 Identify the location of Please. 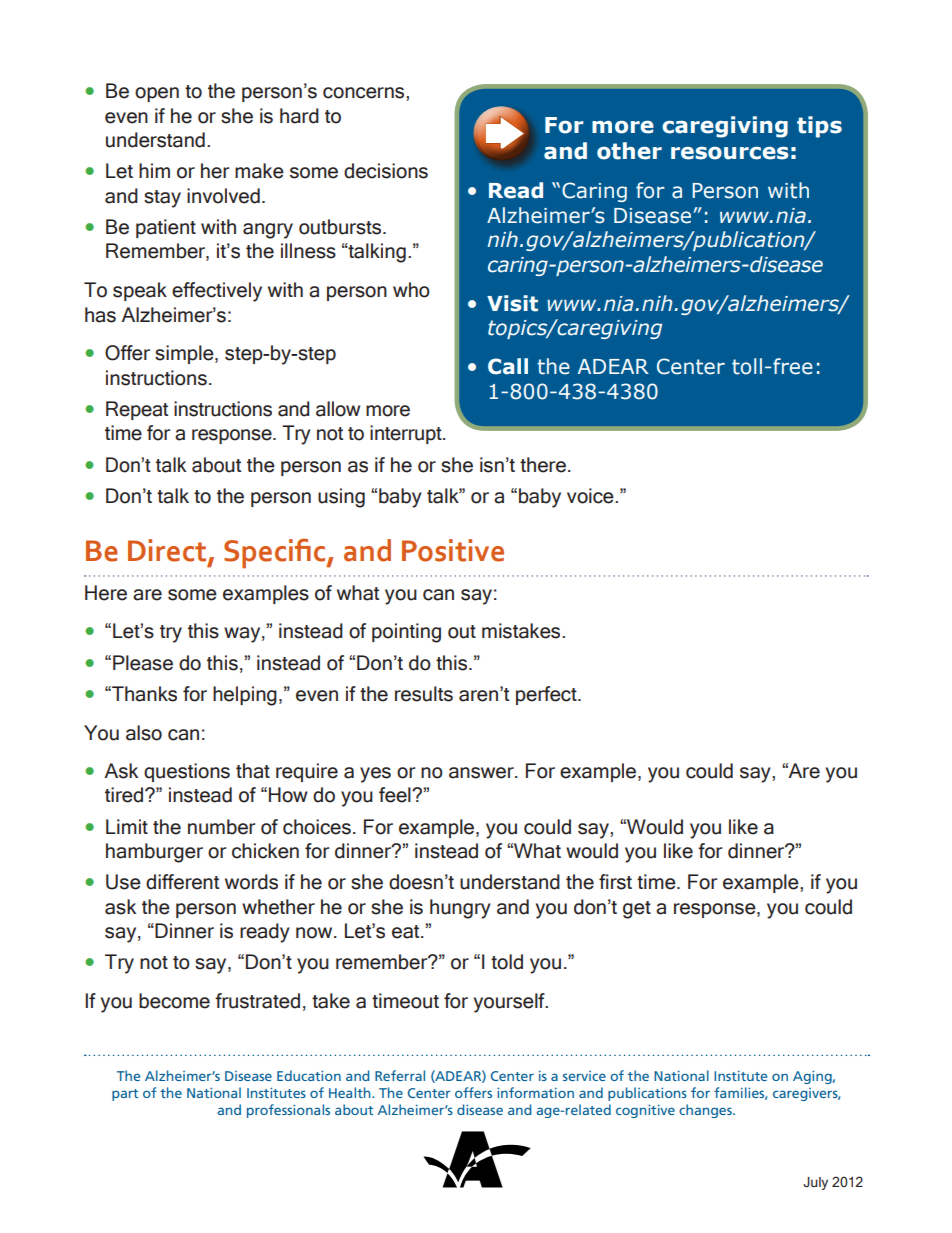
(143, 663).
